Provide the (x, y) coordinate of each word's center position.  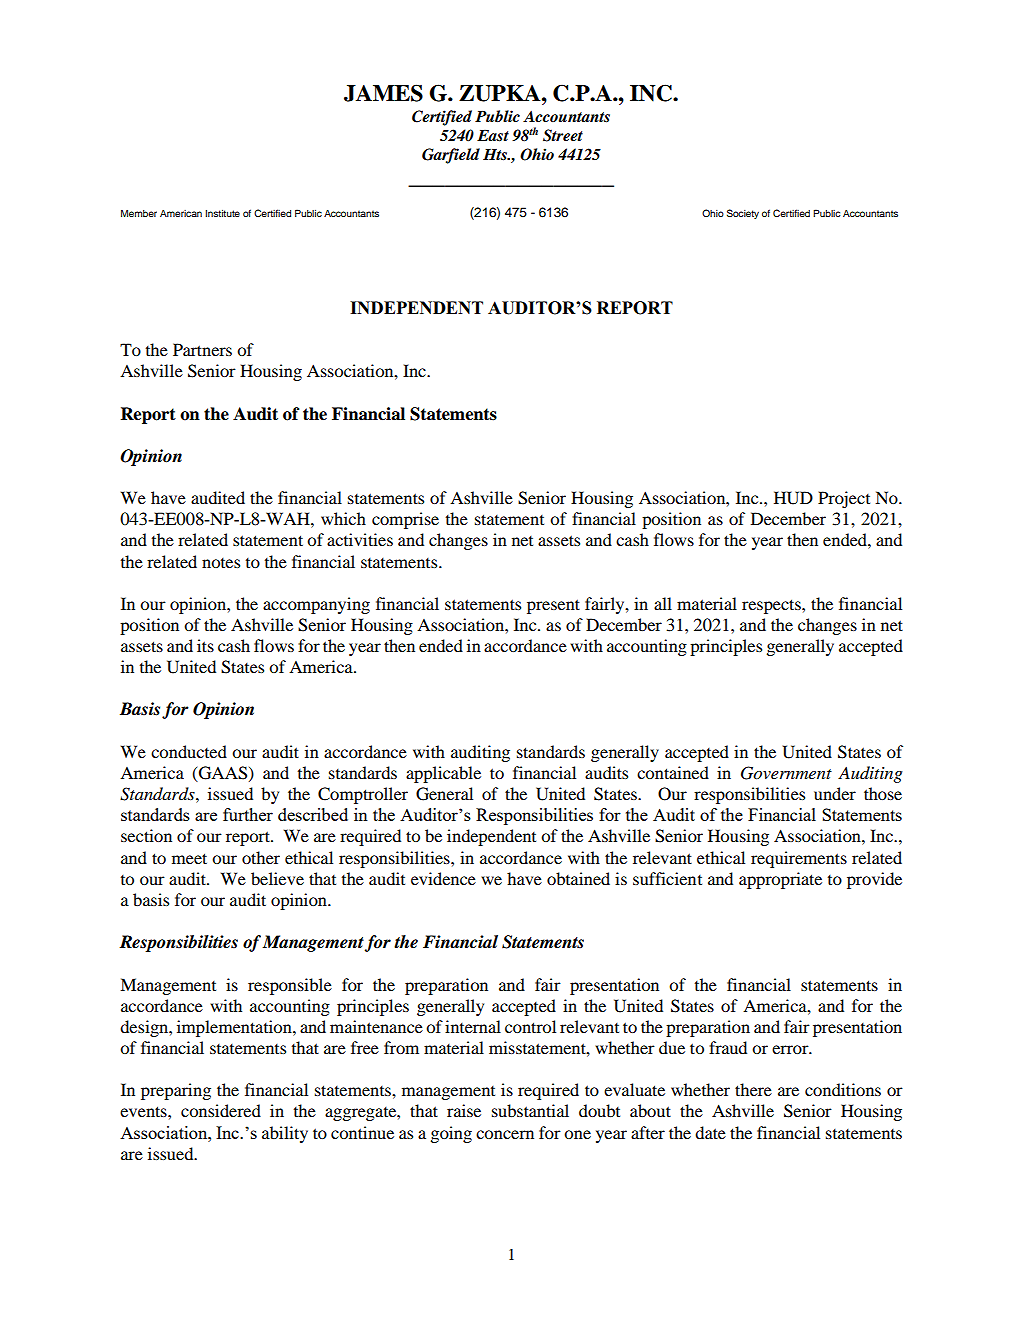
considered (221, 1110)
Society (743, 214)
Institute (222, 213)
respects (772, 606)
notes (221, 563)
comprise (405, 520)
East (493, 136)
